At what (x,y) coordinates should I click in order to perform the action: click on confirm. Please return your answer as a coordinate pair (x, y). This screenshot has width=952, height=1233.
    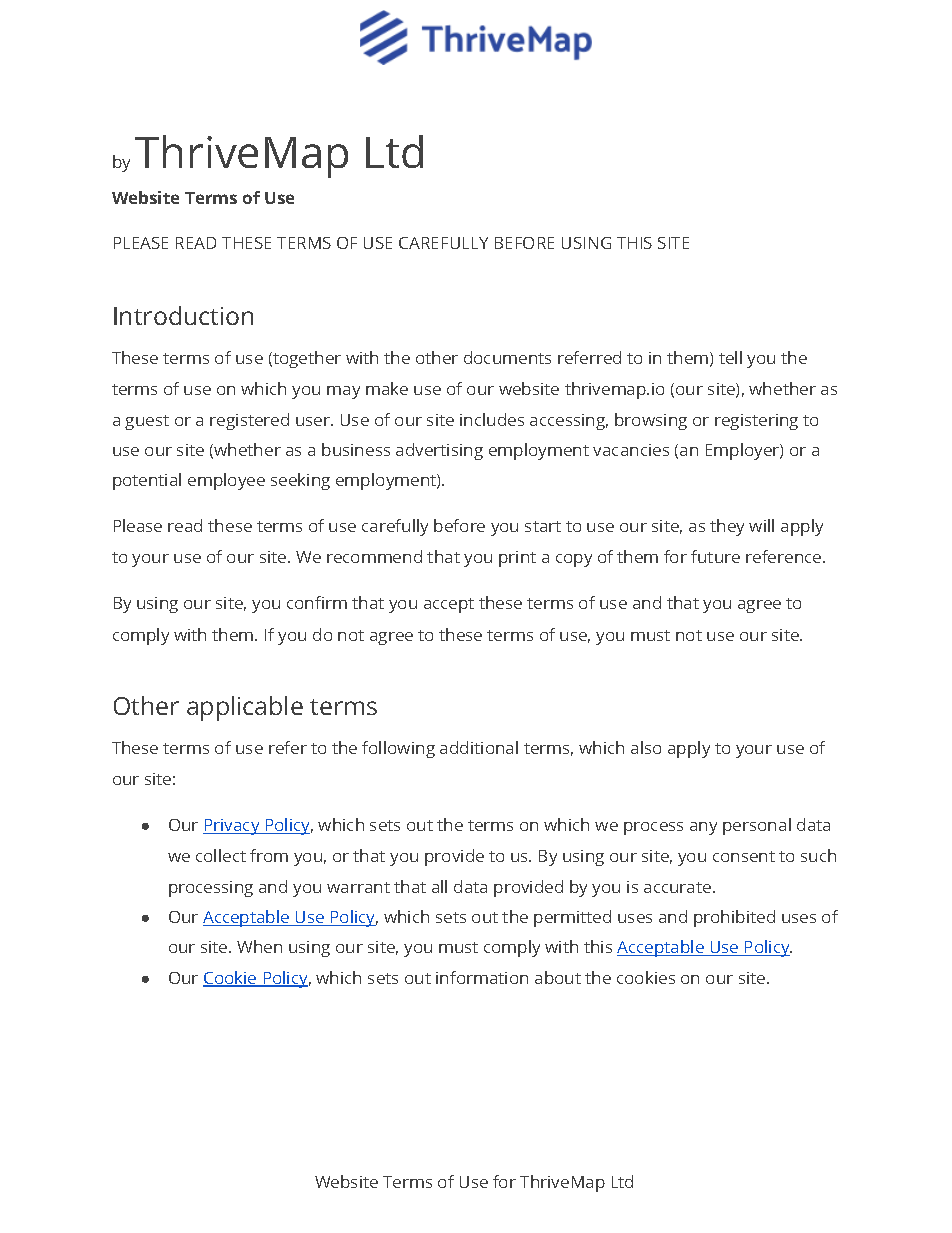
    Looking at the image, I should click on (317, 602).
